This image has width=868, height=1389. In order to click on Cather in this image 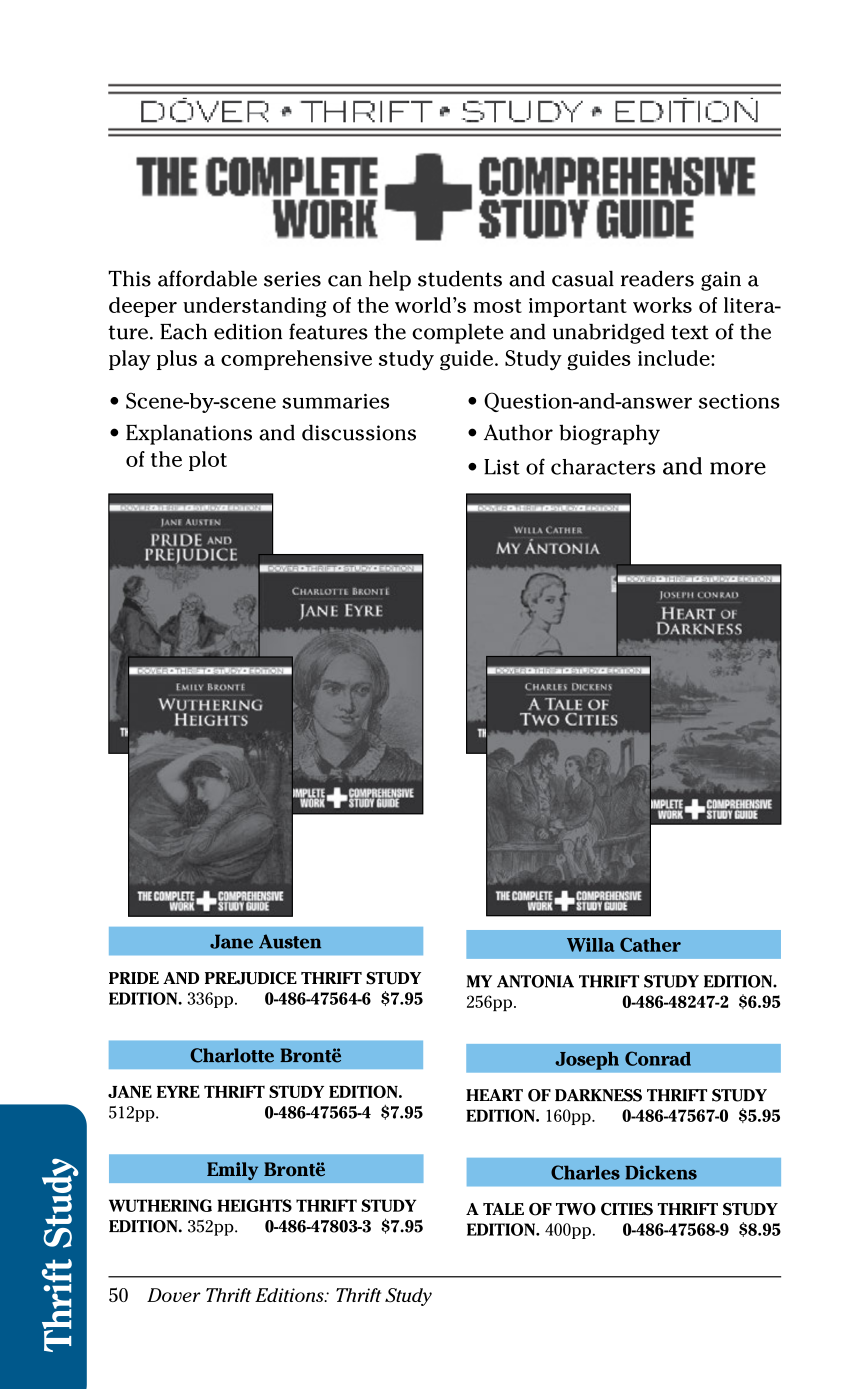, I will do `click(650, 945)`.
